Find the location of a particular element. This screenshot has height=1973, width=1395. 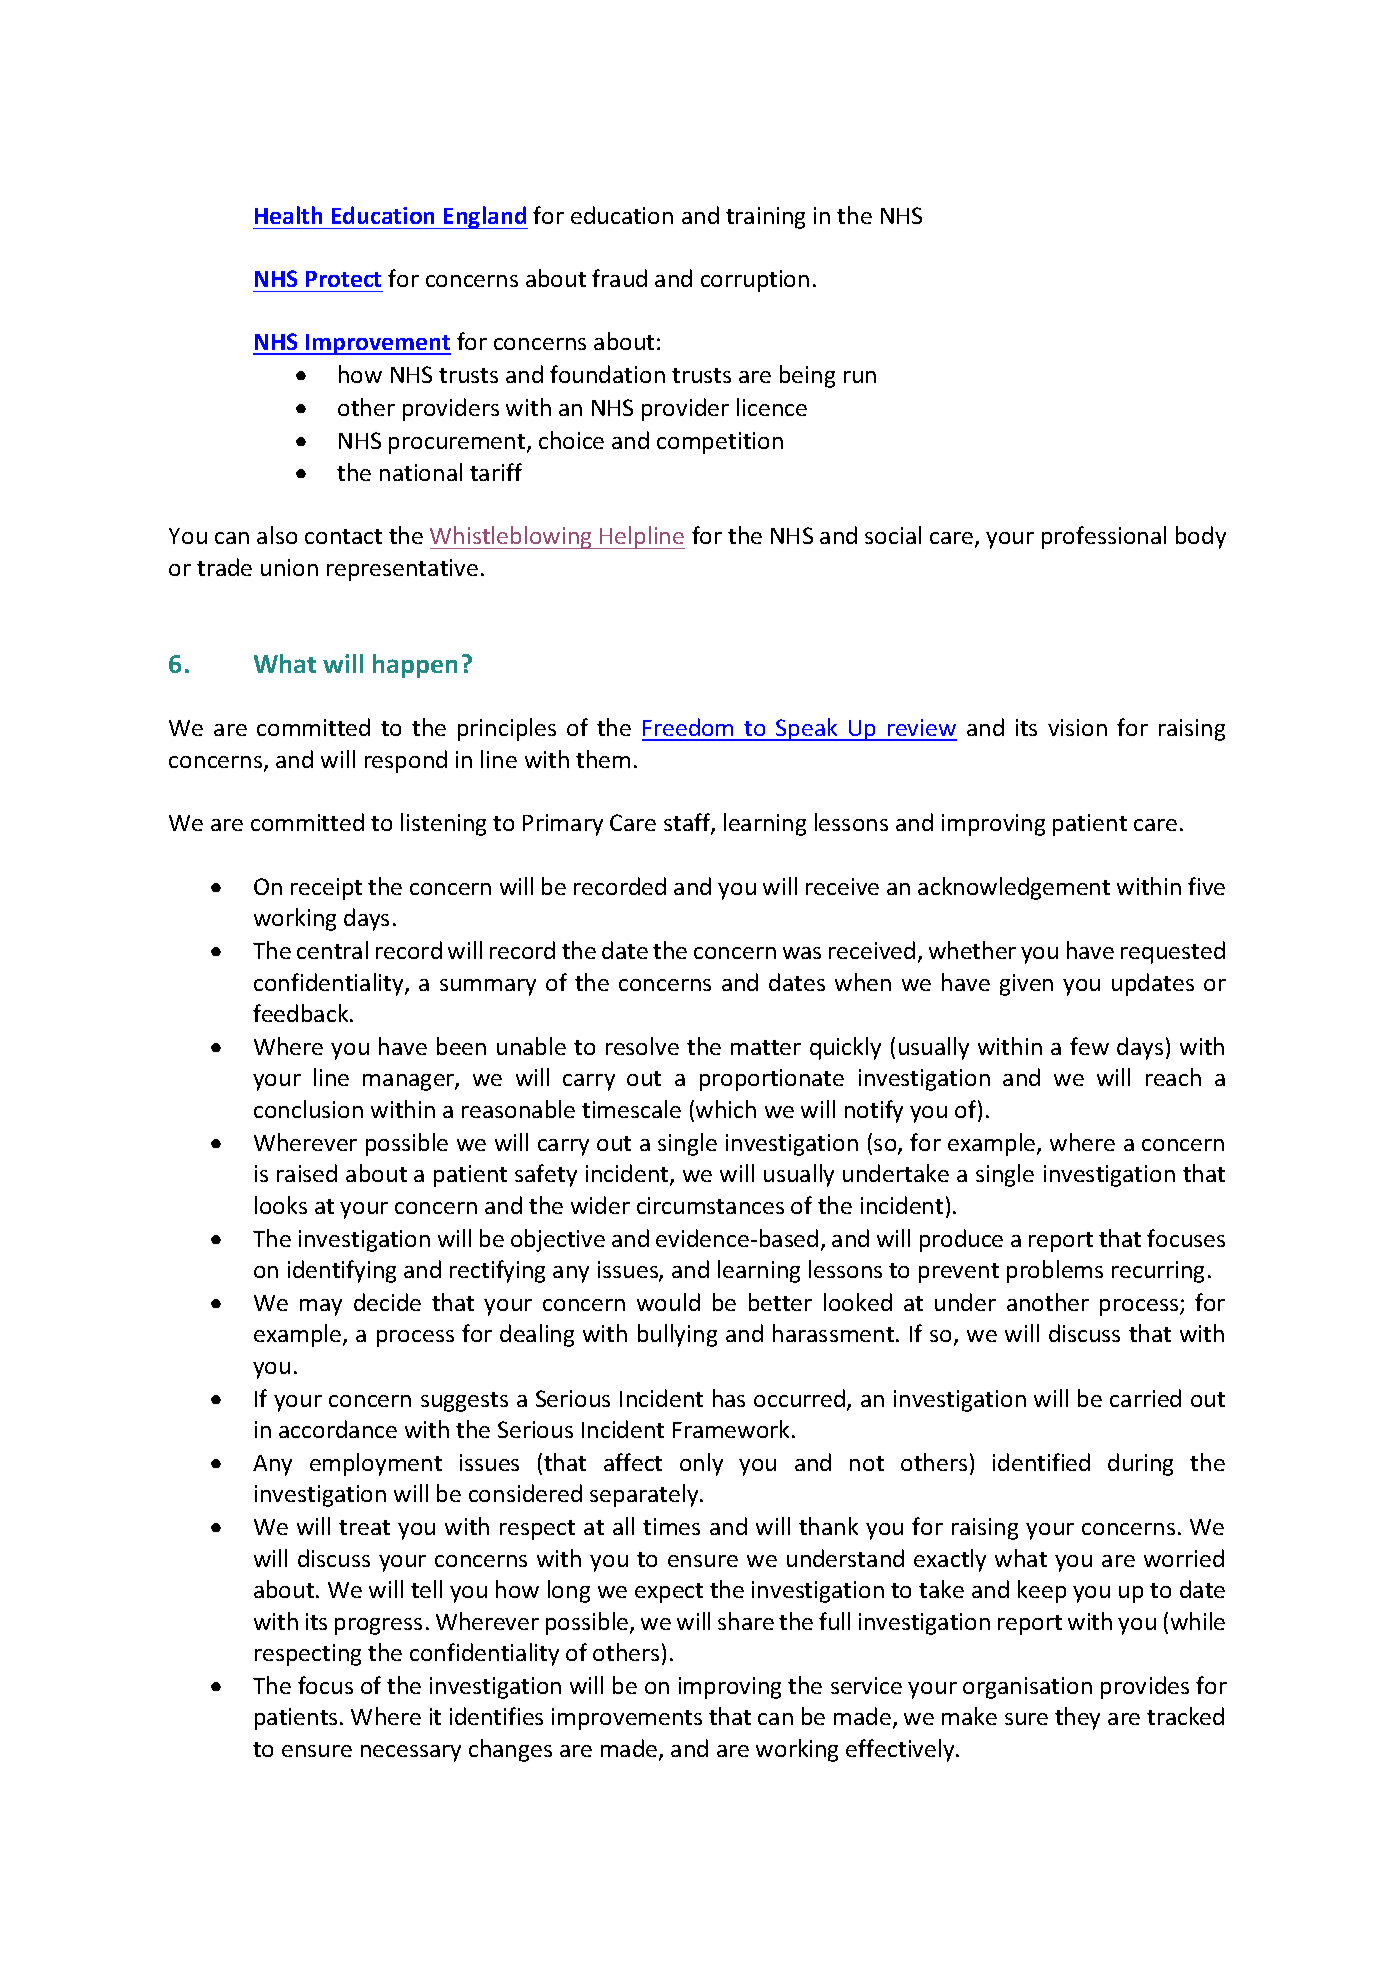

run is located at coordinates (860, 377).
